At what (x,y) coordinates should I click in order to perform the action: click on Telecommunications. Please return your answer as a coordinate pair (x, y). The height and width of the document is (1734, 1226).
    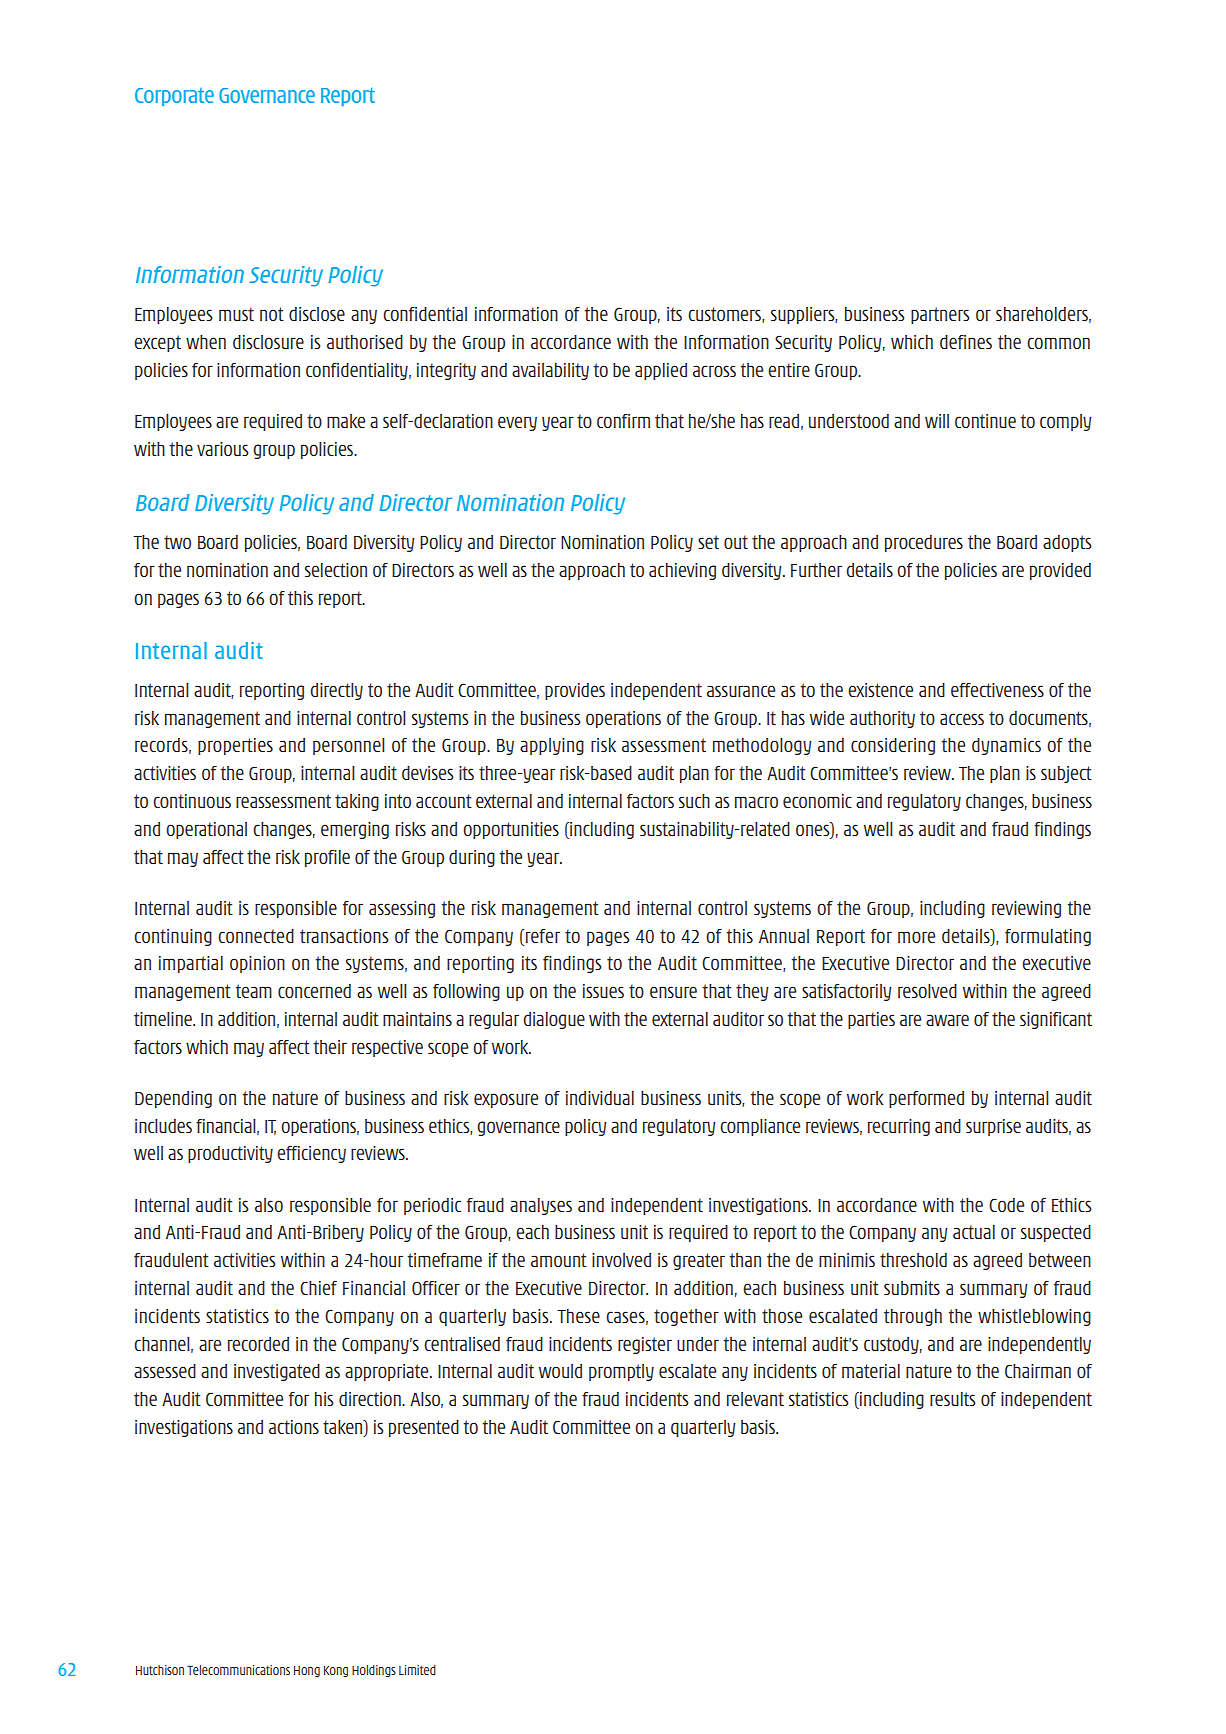
    Looking at the image, I should click on (238, 1670).
